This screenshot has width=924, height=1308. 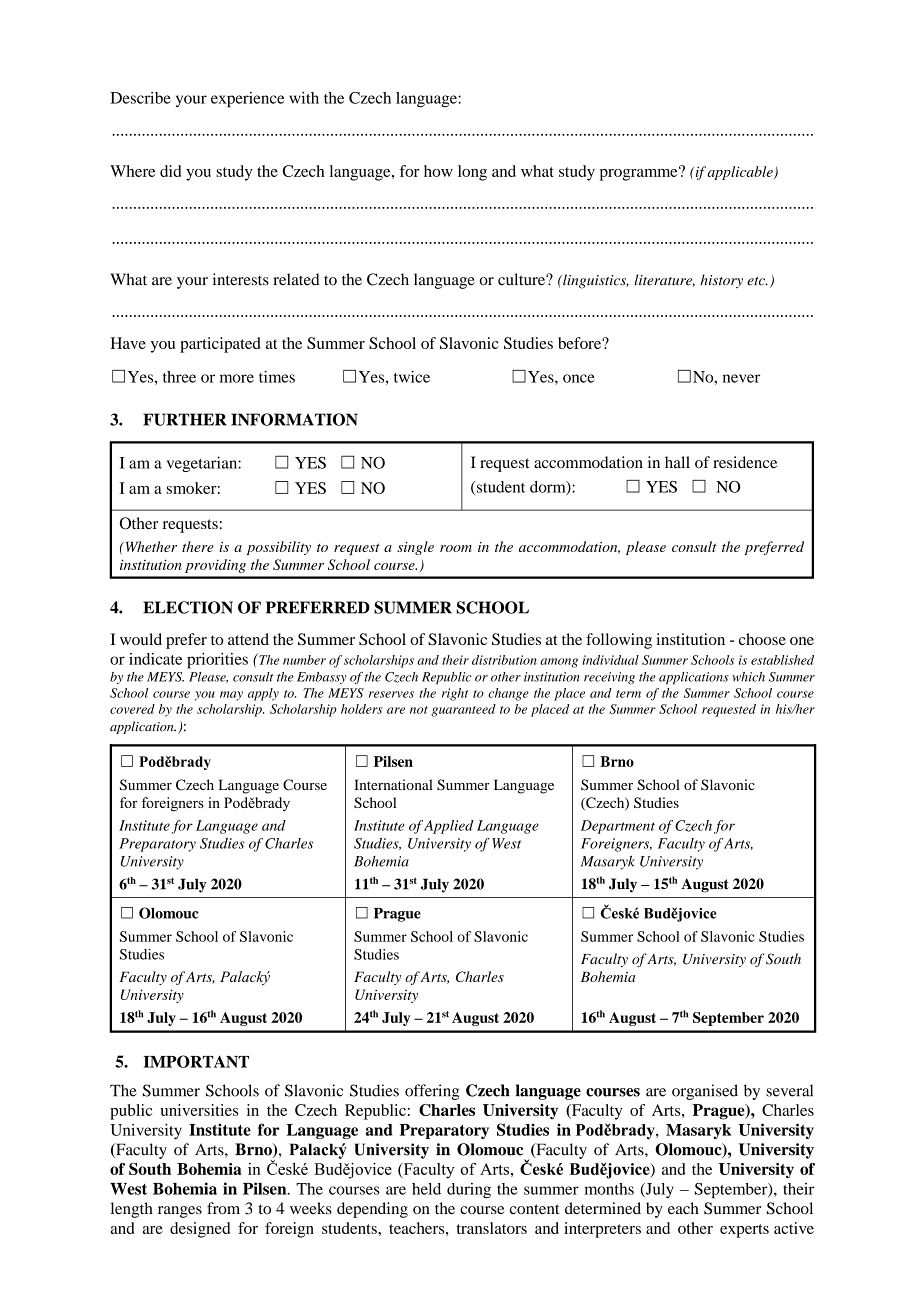 I want to click on long, so click(x=472, y=173).
